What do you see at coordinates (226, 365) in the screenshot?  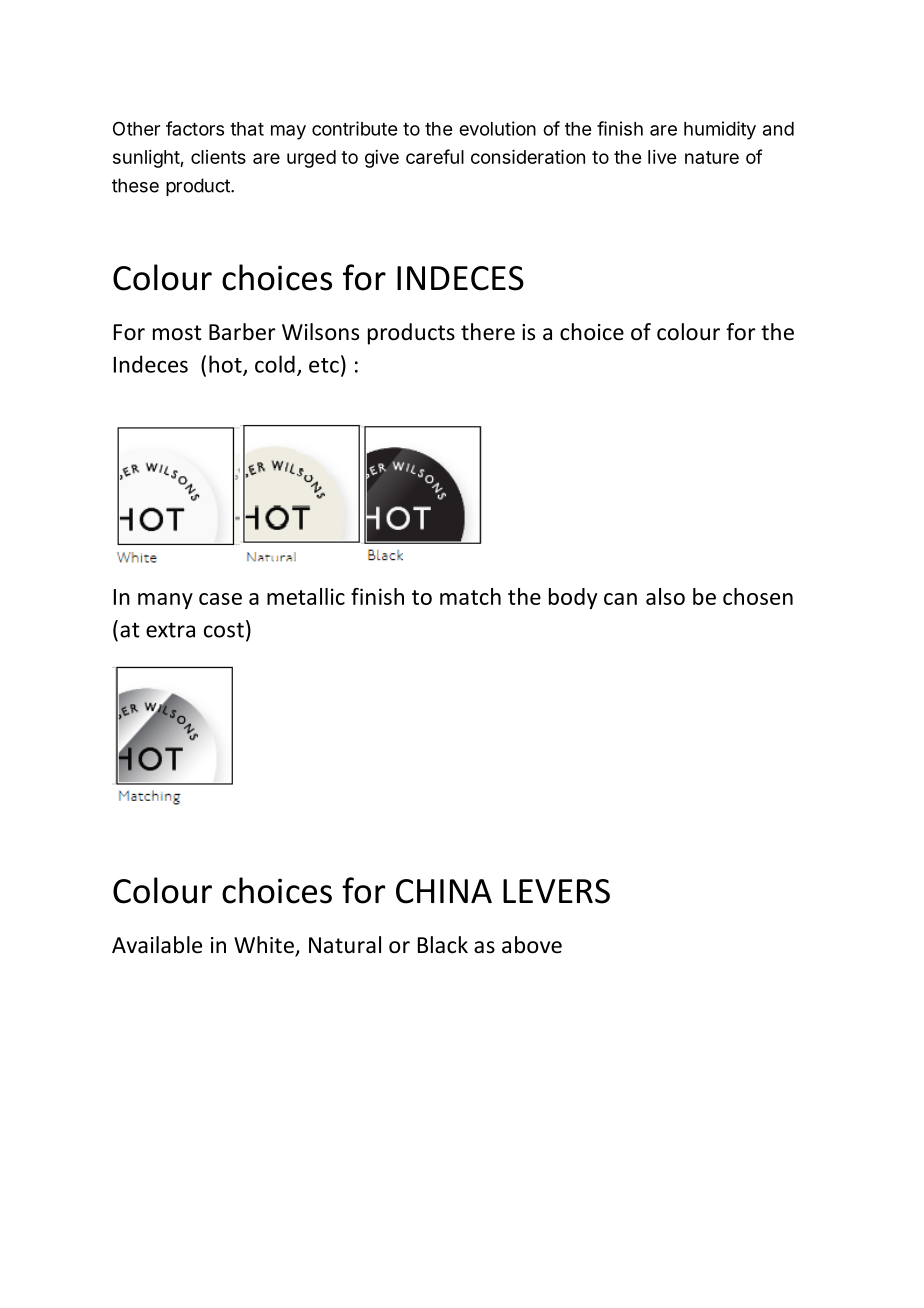 I see `hot` at bounding box center [226, 365].
